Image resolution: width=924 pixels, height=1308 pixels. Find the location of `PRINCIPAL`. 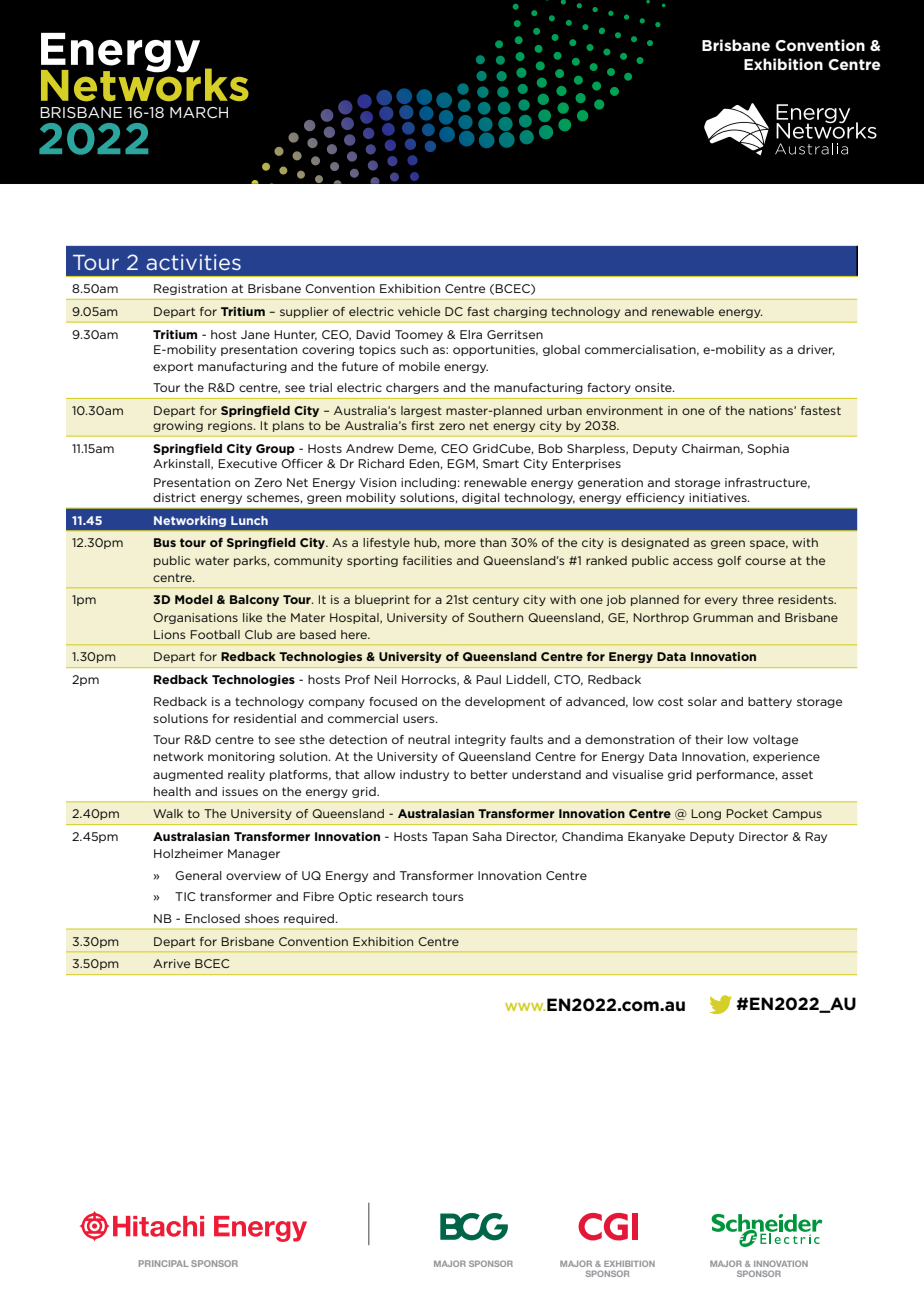

PRINCIPAL is located at coordinates (164, 1263).
